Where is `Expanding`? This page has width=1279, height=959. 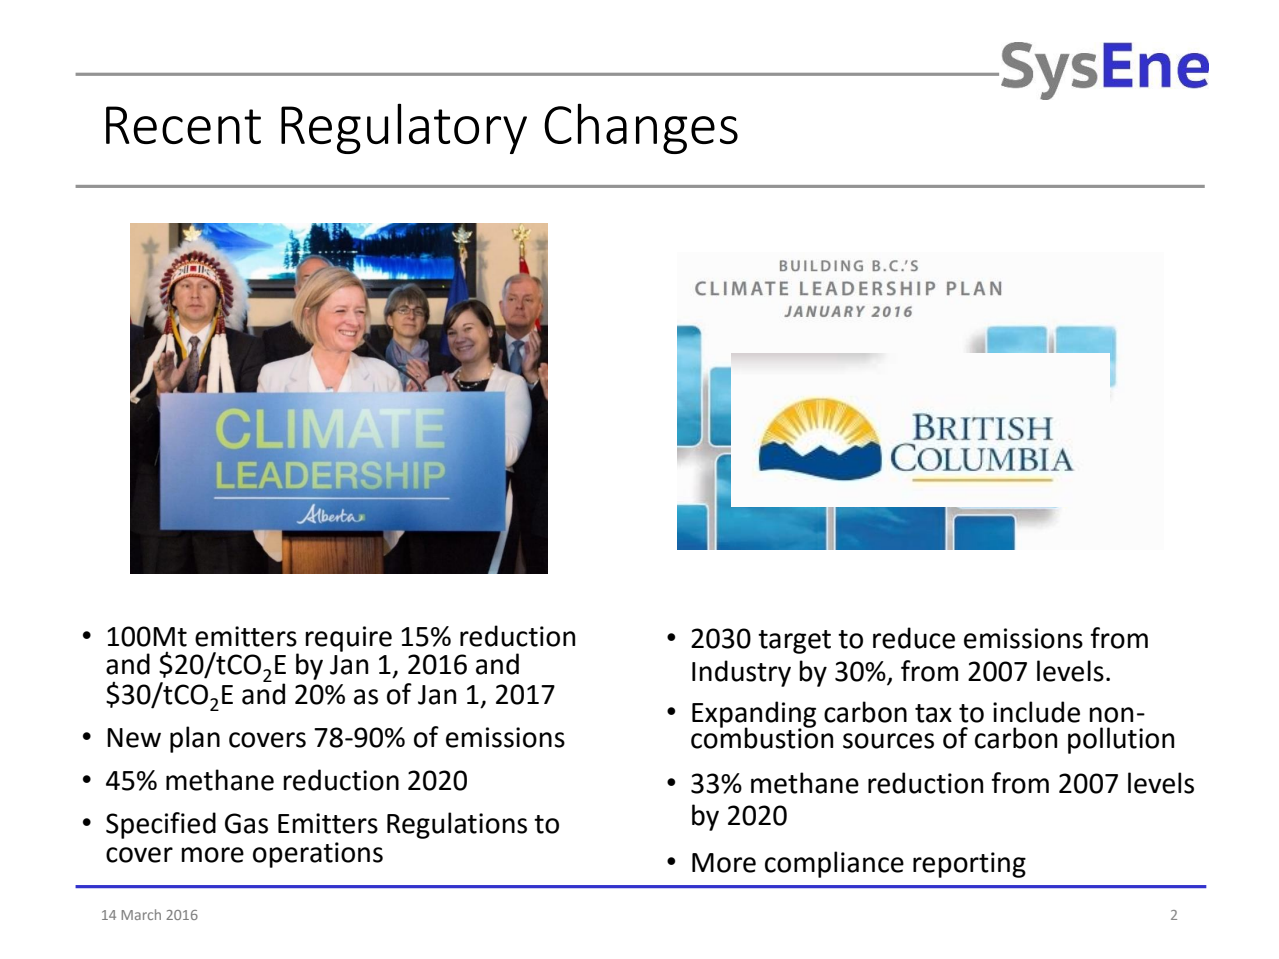
Expanding is located at coordinates (754, 715).
